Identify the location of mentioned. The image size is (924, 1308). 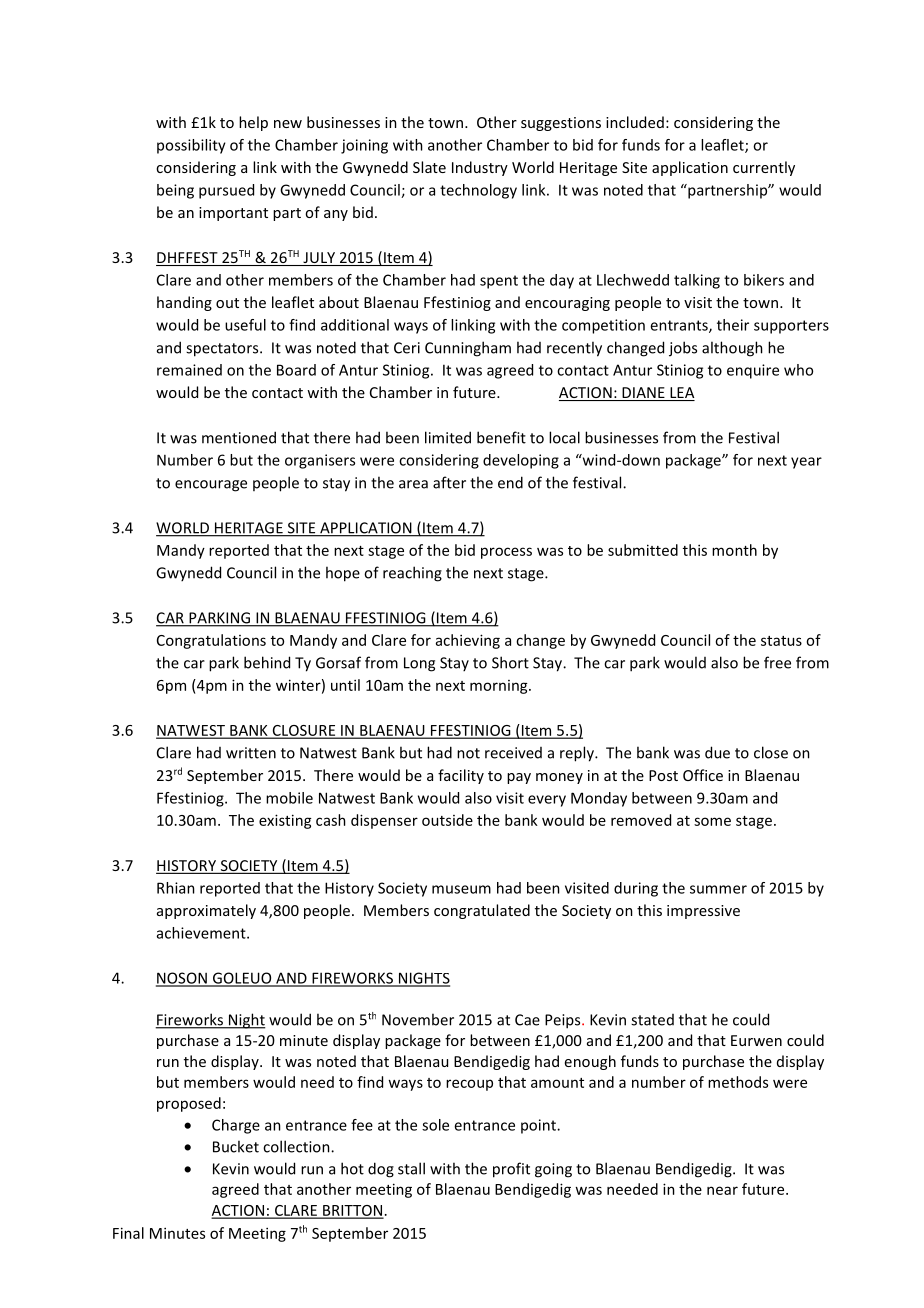
(239, 437).
